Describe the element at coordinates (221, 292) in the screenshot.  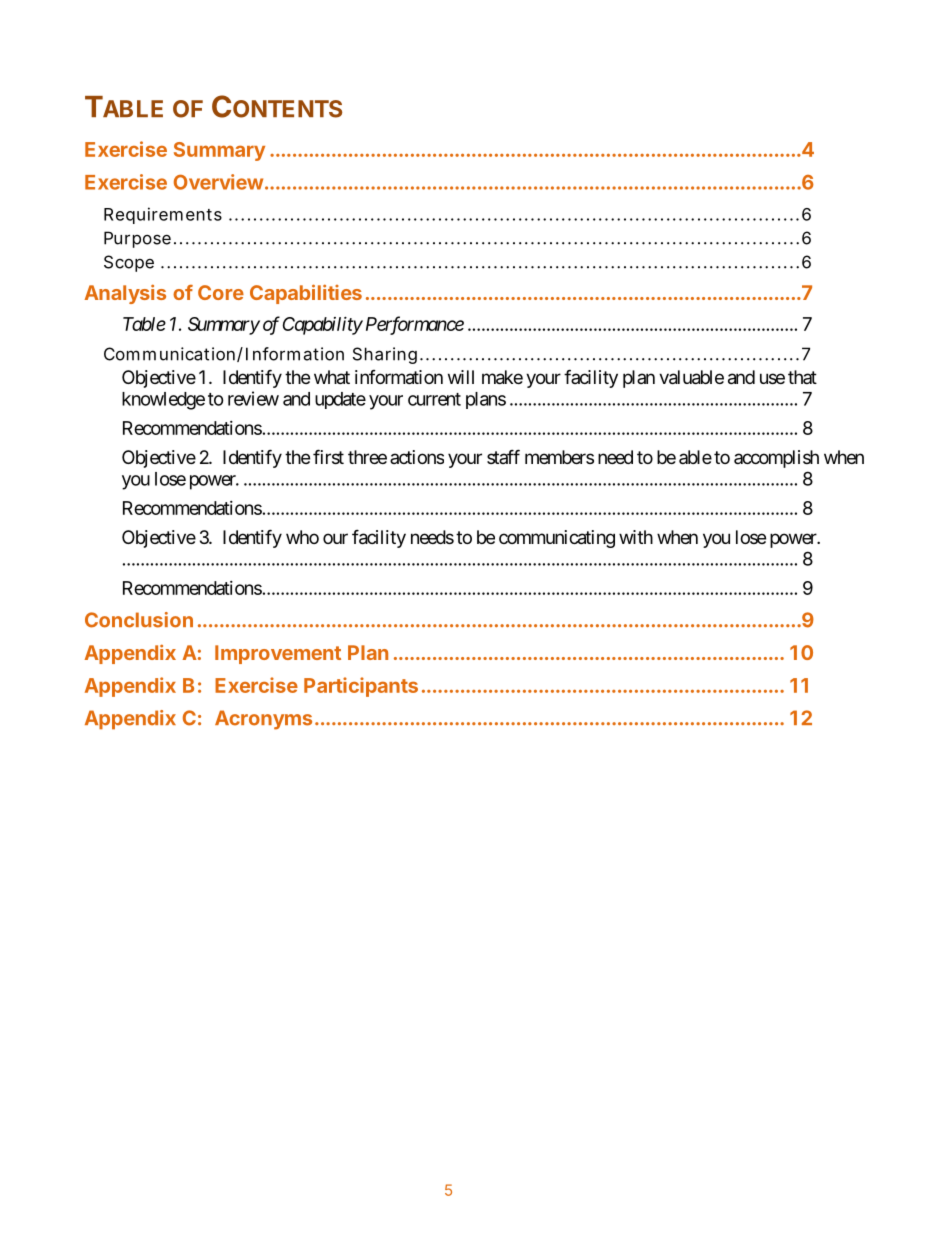
I see `Core` at that location.
